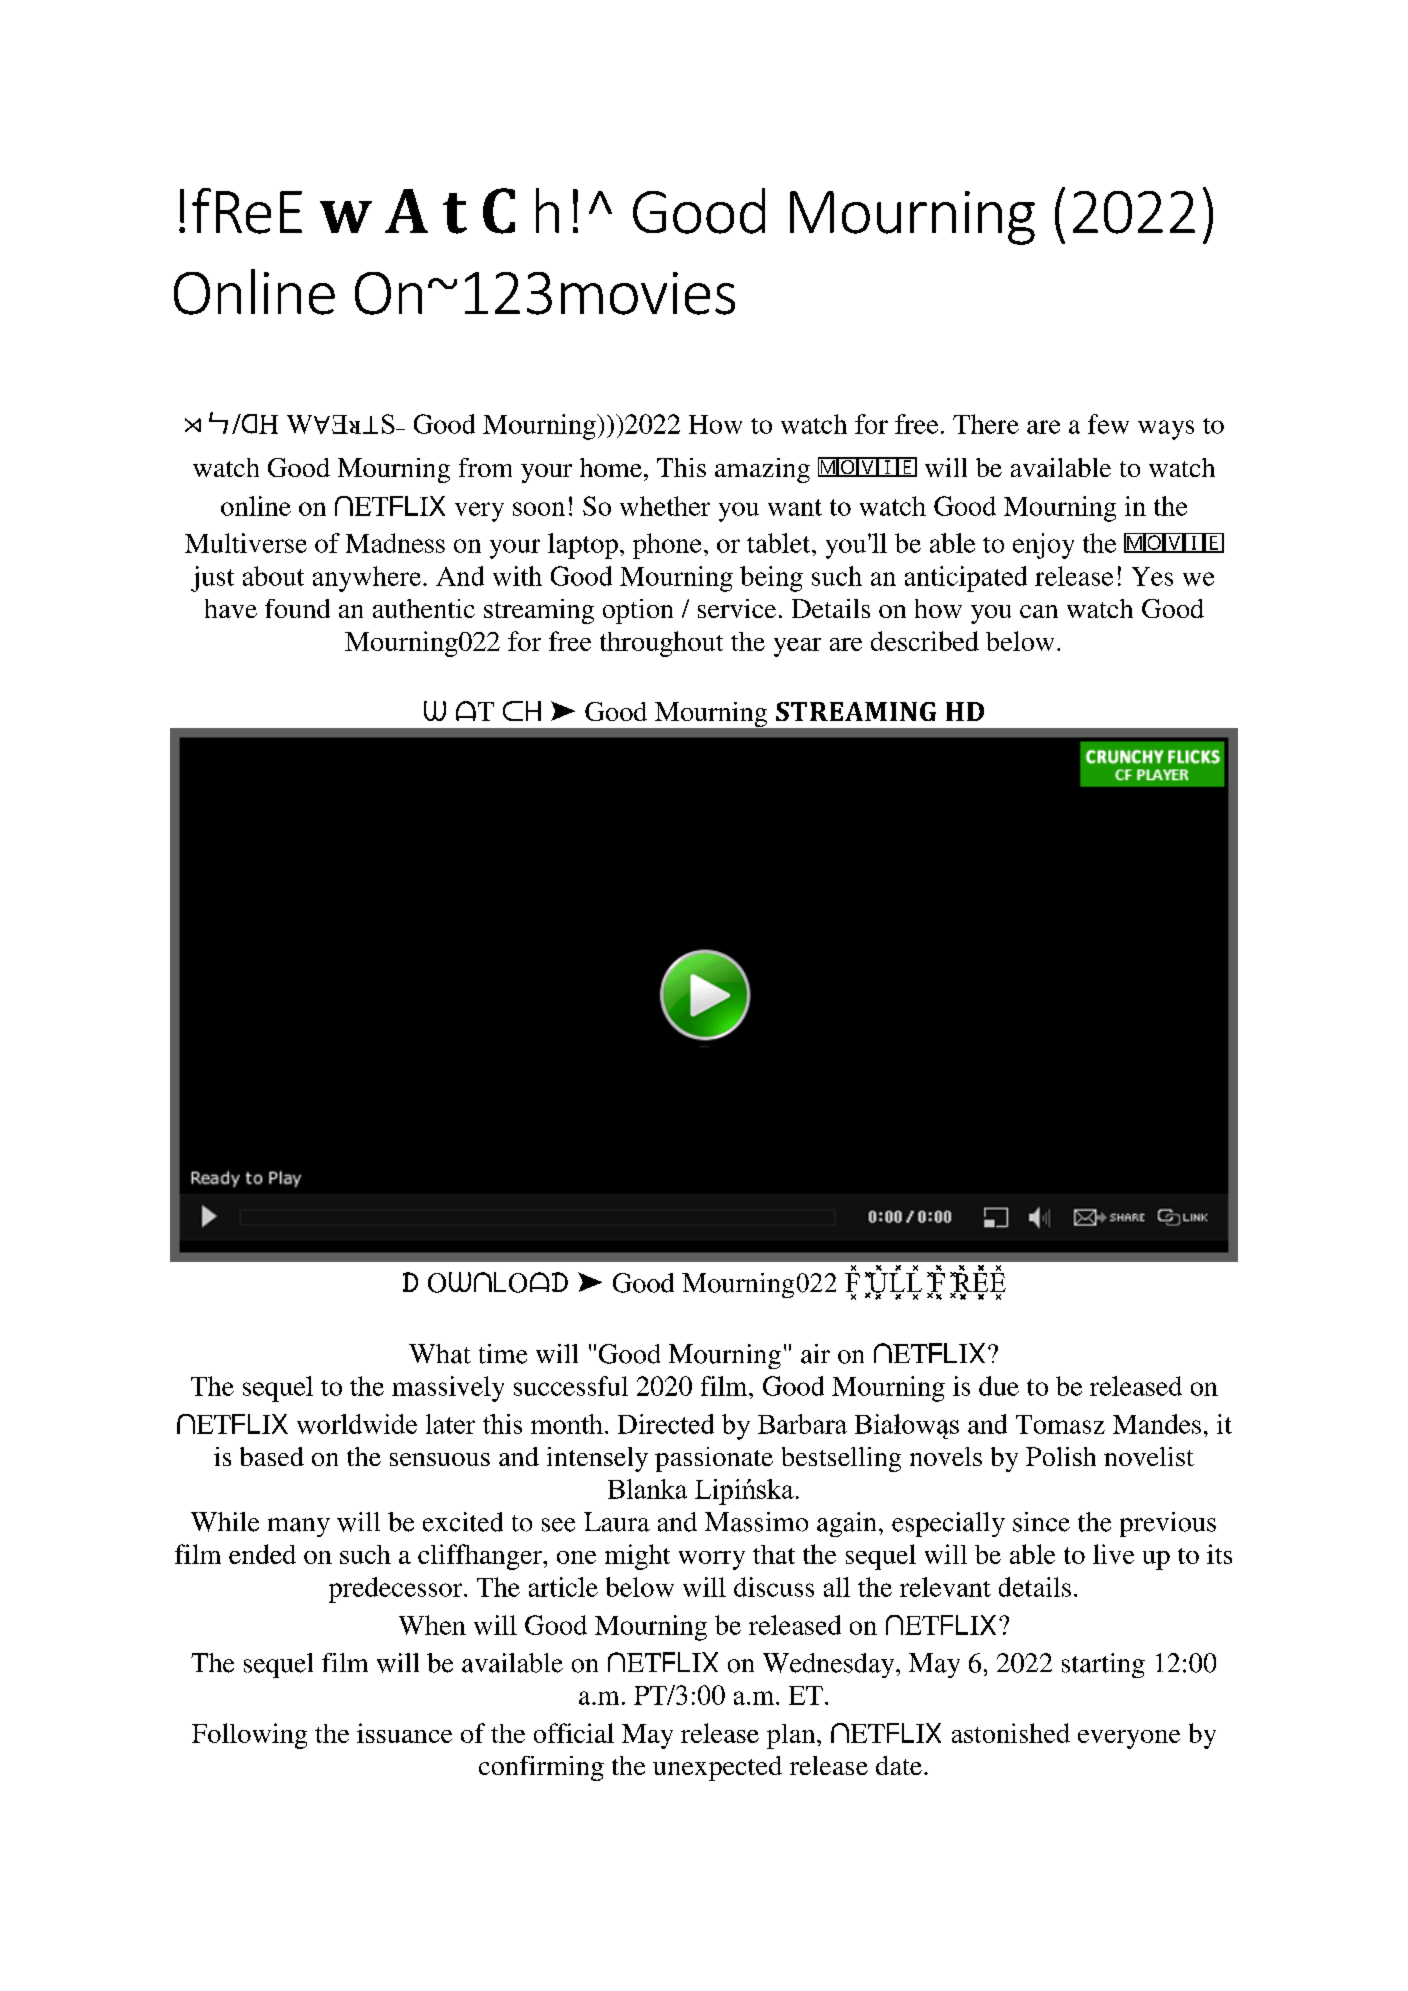 Image resolution: width=1408 pixels, height=1991 pixels. What do you see at coordinates (404, 1733) in the image?
I see `issuance` at bounding box center [404, 1733].
